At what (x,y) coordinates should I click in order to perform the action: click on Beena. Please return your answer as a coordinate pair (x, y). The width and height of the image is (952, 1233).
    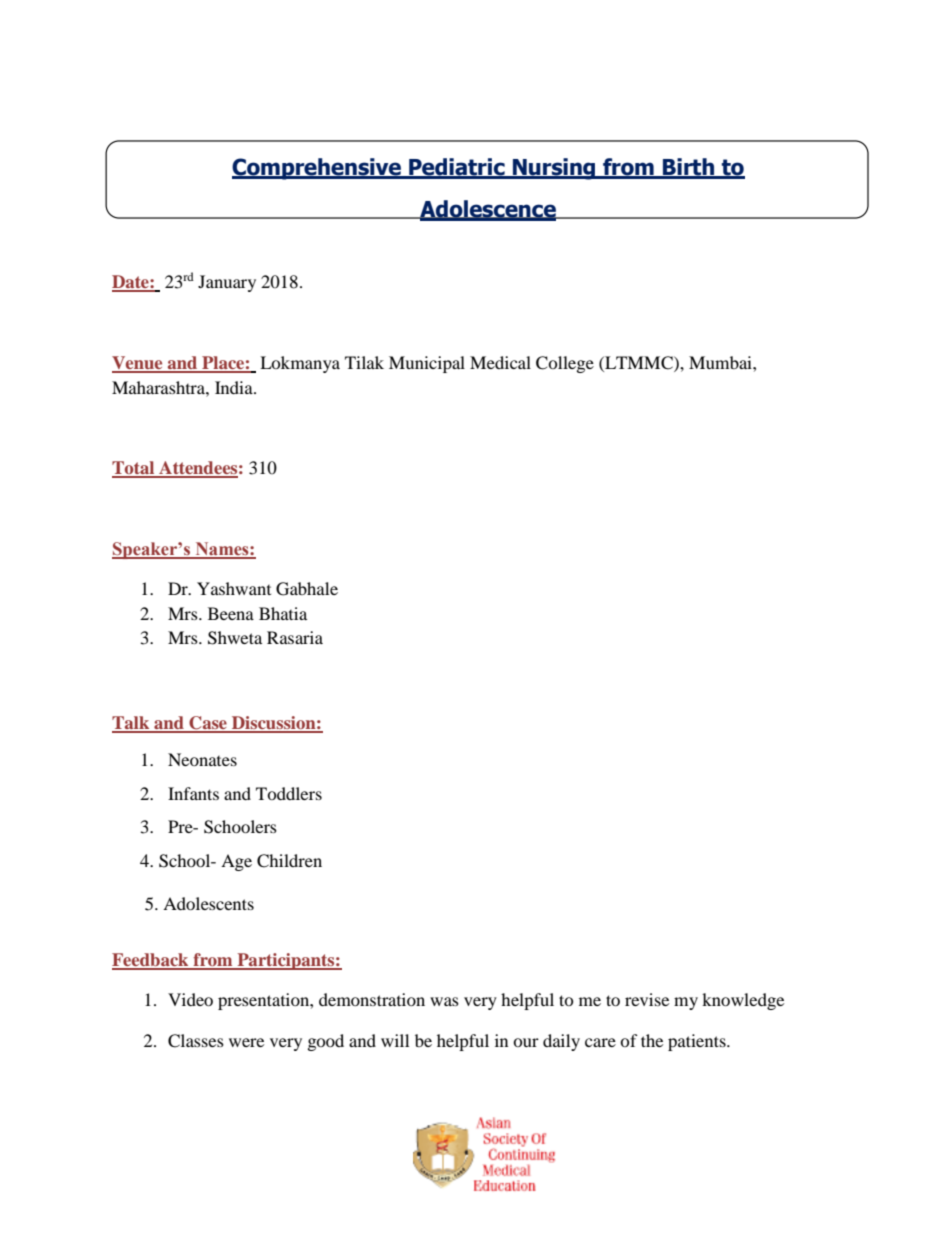
    Looking at the image, I should click on (231, 613).
